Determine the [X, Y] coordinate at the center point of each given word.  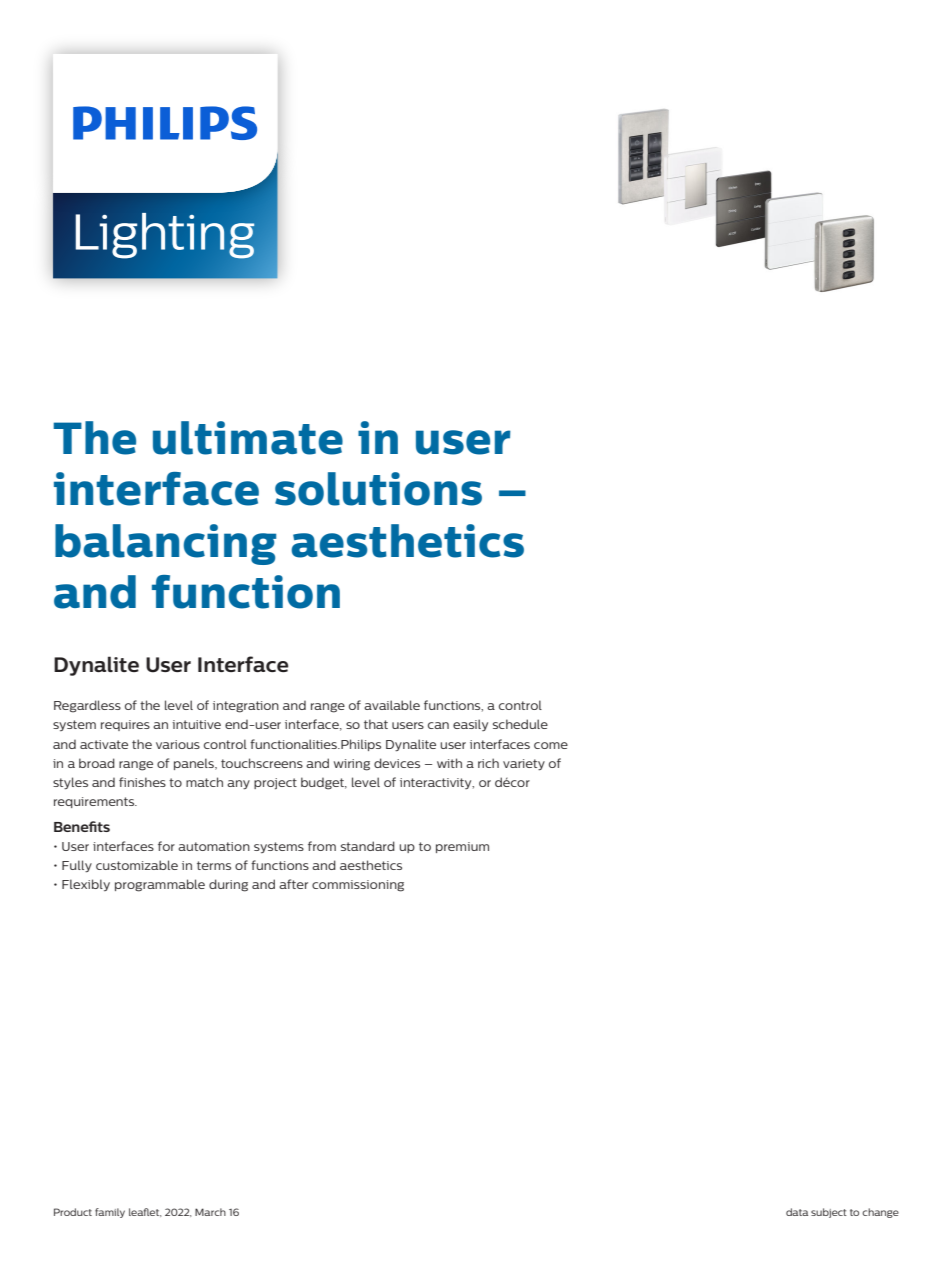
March [210, 1212]
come [551, 745]
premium [462, 847]
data [797, 1212]
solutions [378, 489]
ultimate [248, 438]
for [166, 846]
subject [829, 1213]
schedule [520, 724]
